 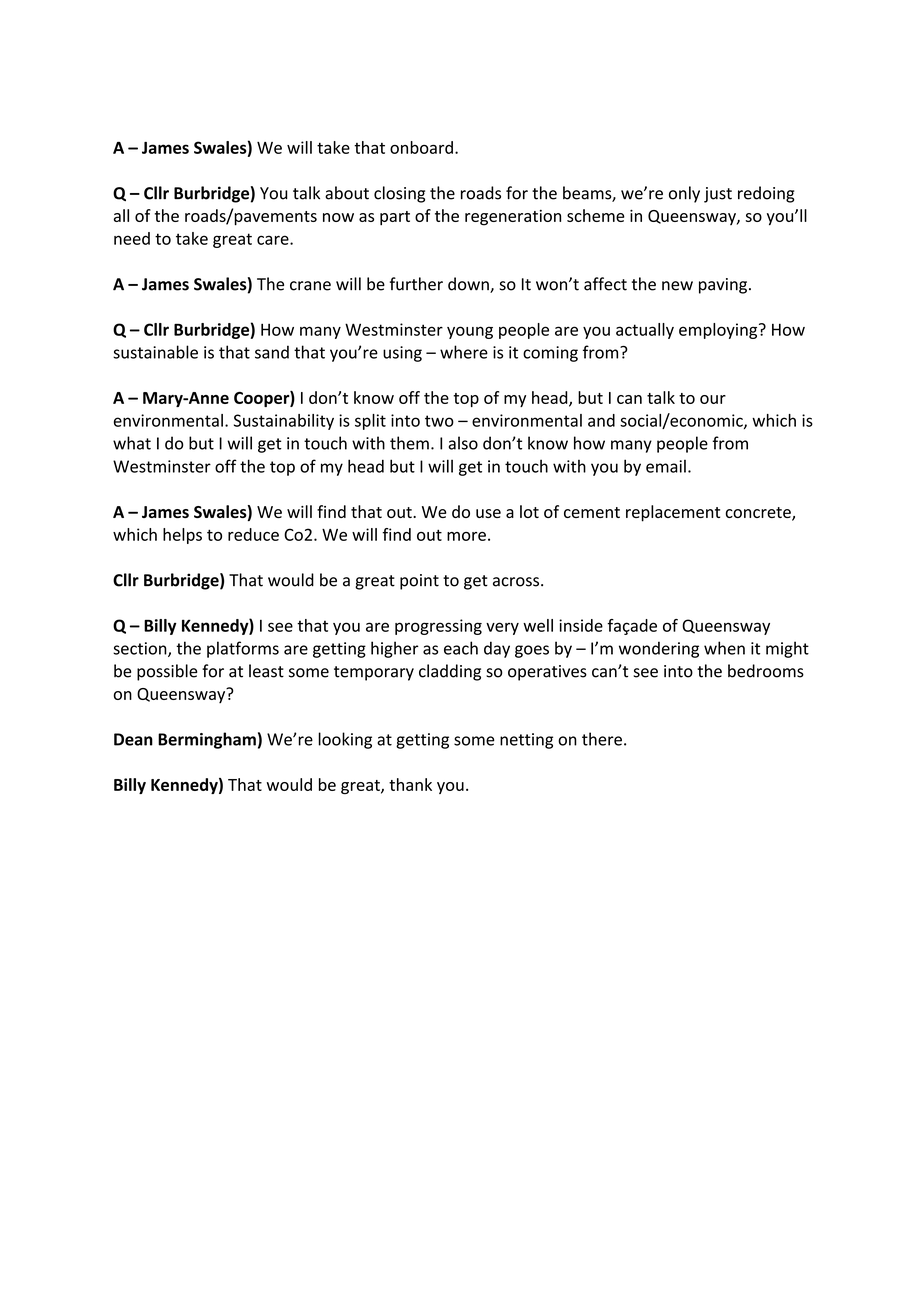 What do you see at coordinates (470, 332) in the screenshot?
I see `young` at bounding box center [470, 332].
